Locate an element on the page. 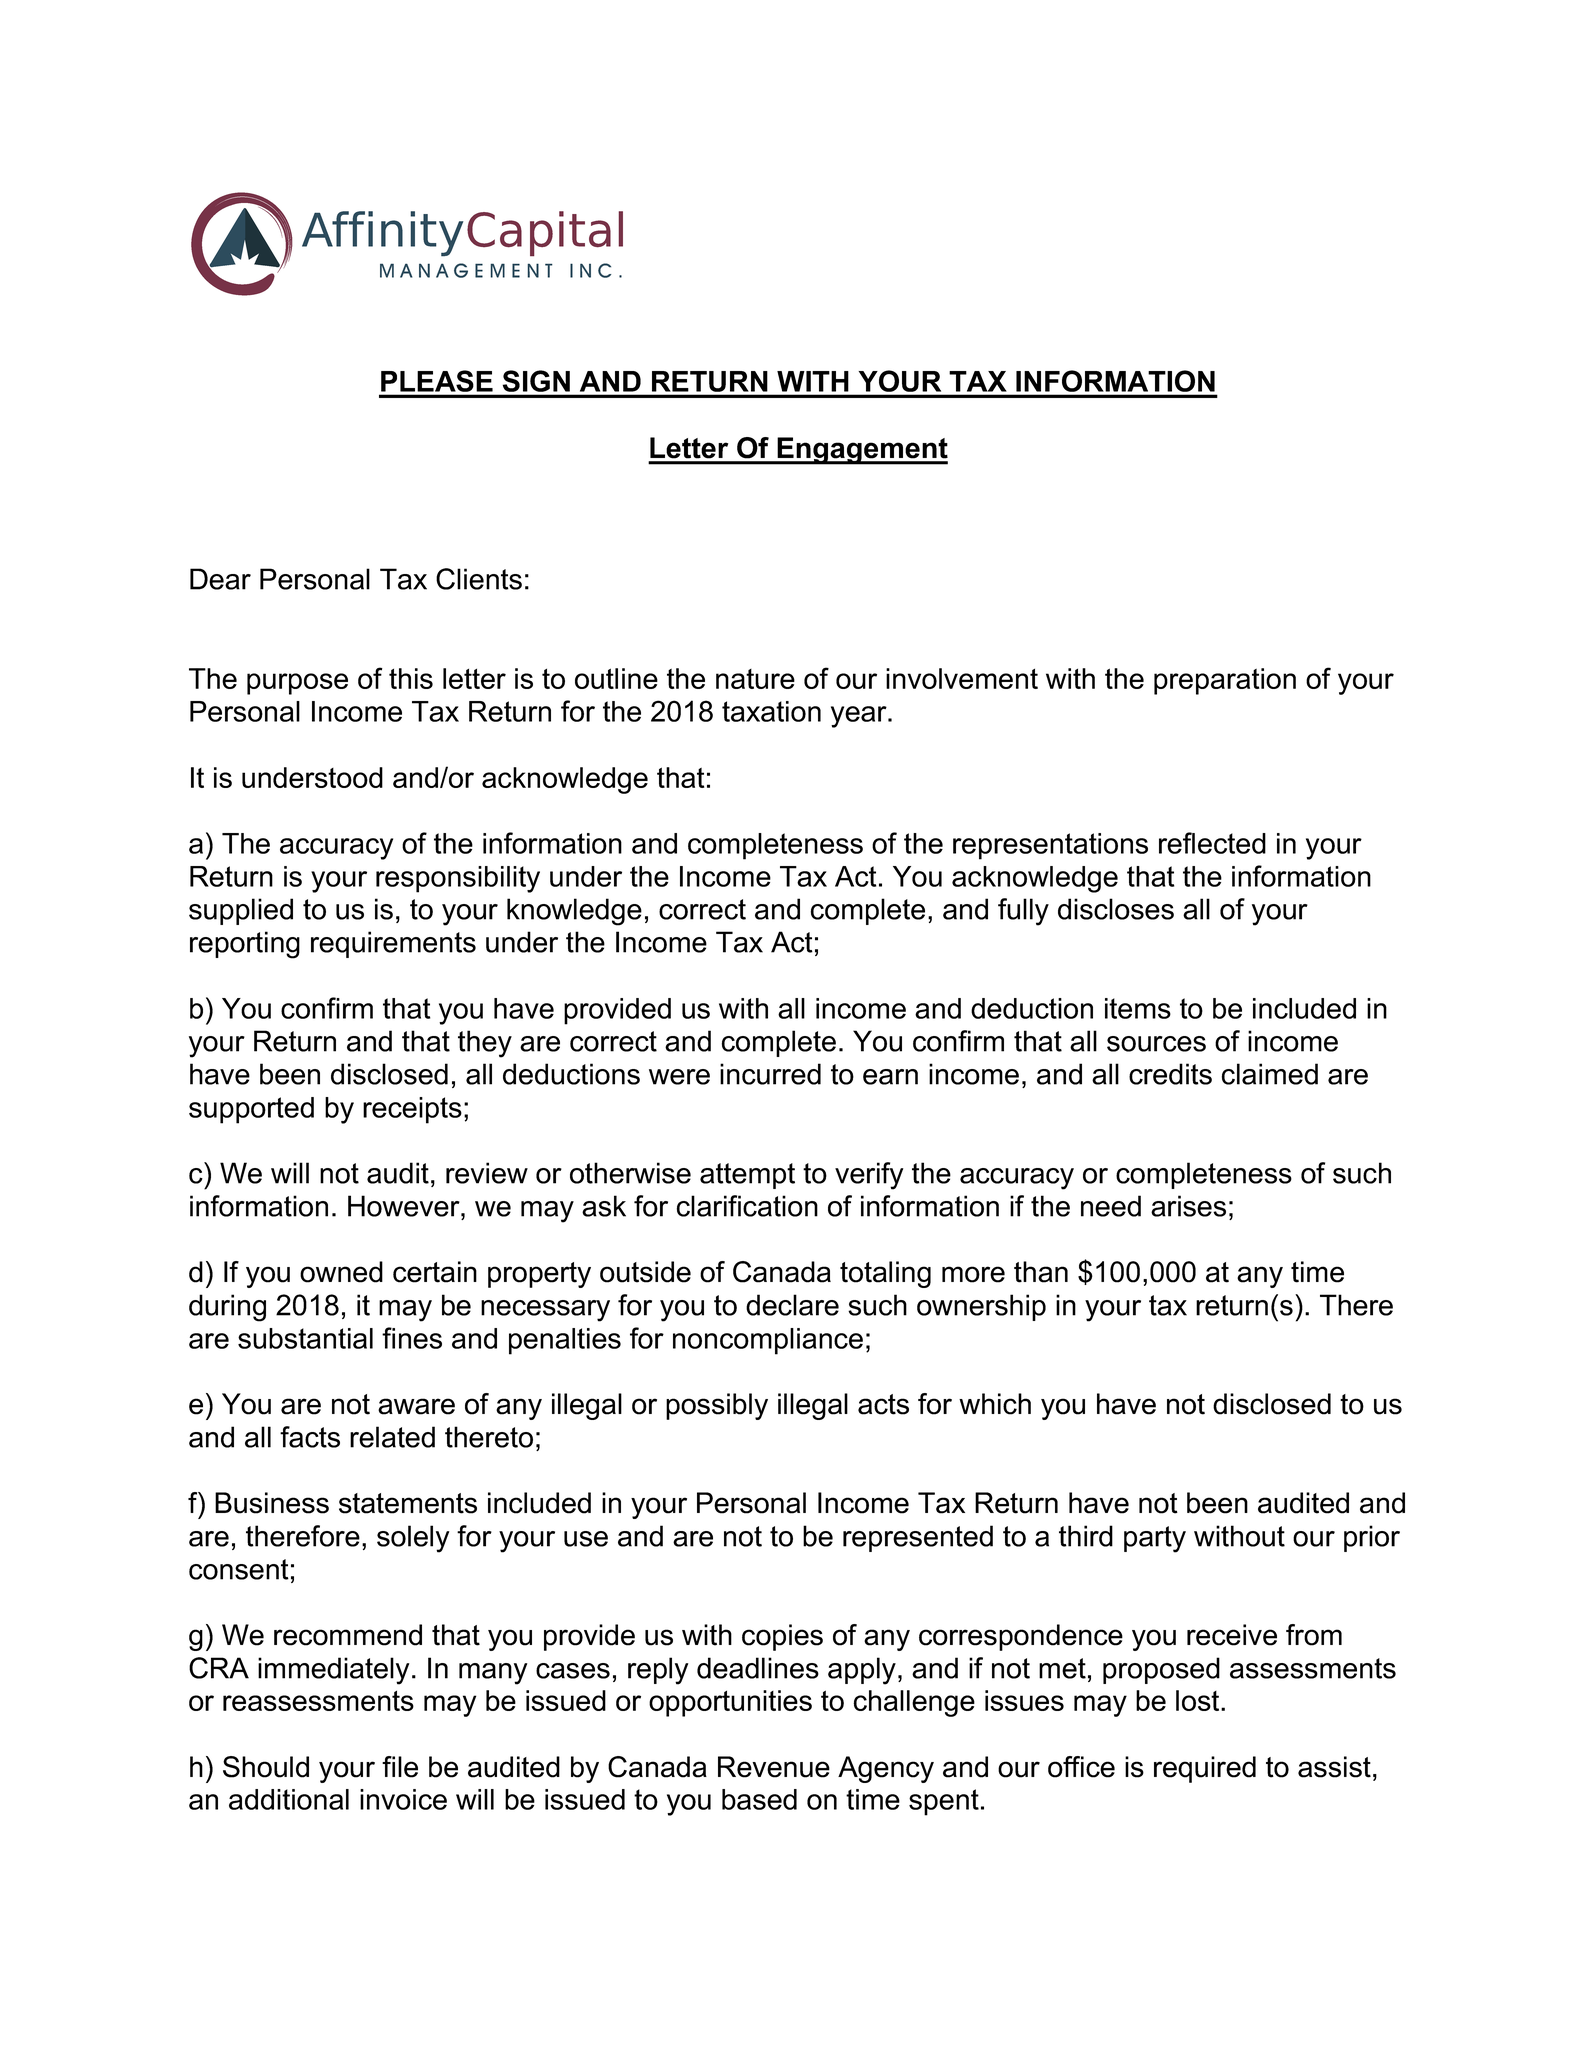  statements is located at coordinates (408, 1503).
